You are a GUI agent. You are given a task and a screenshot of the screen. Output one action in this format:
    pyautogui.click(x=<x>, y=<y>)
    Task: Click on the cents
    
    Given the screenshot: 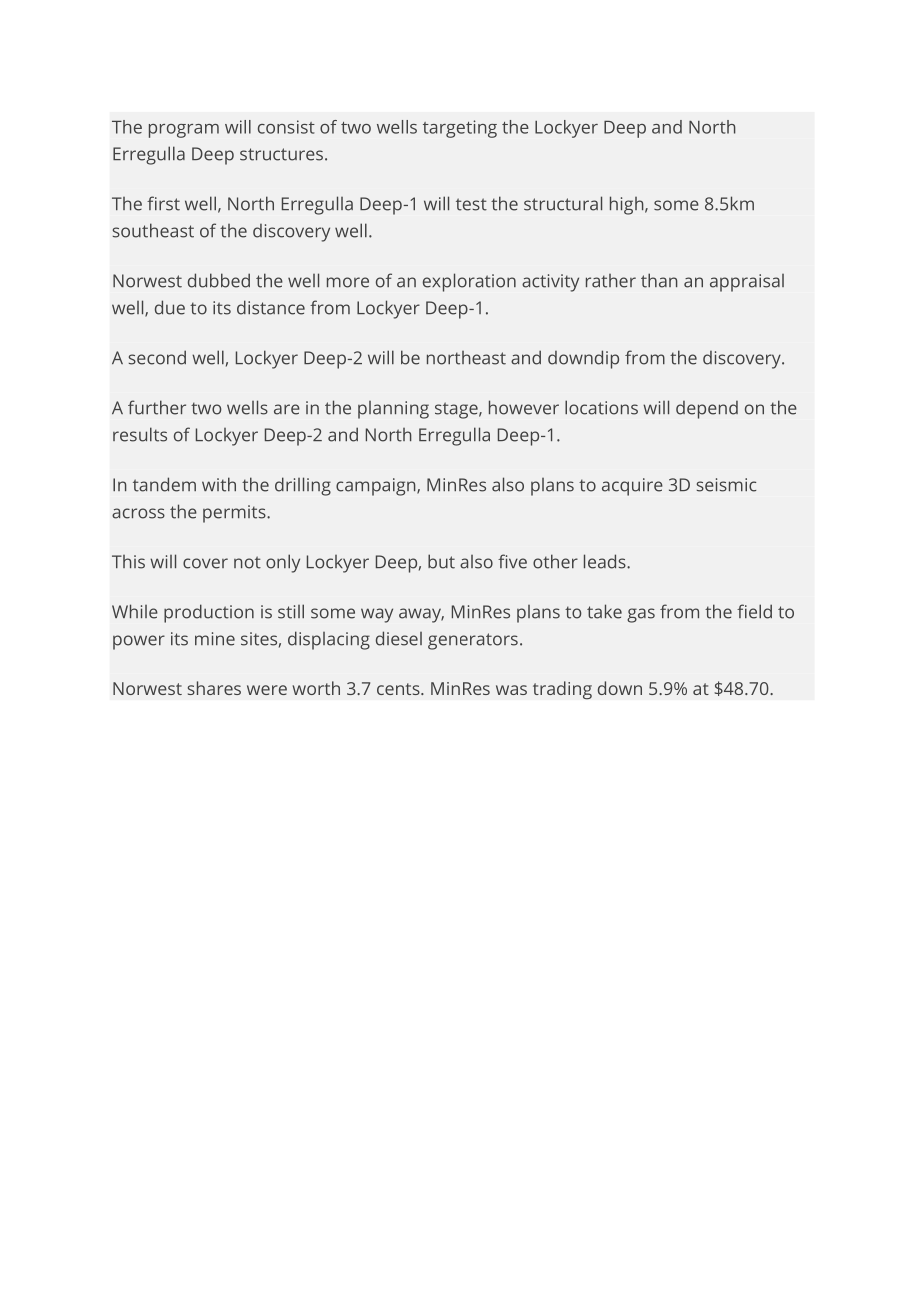 What is the action you would take?
    pyautogui.click(x=399, y=689)
